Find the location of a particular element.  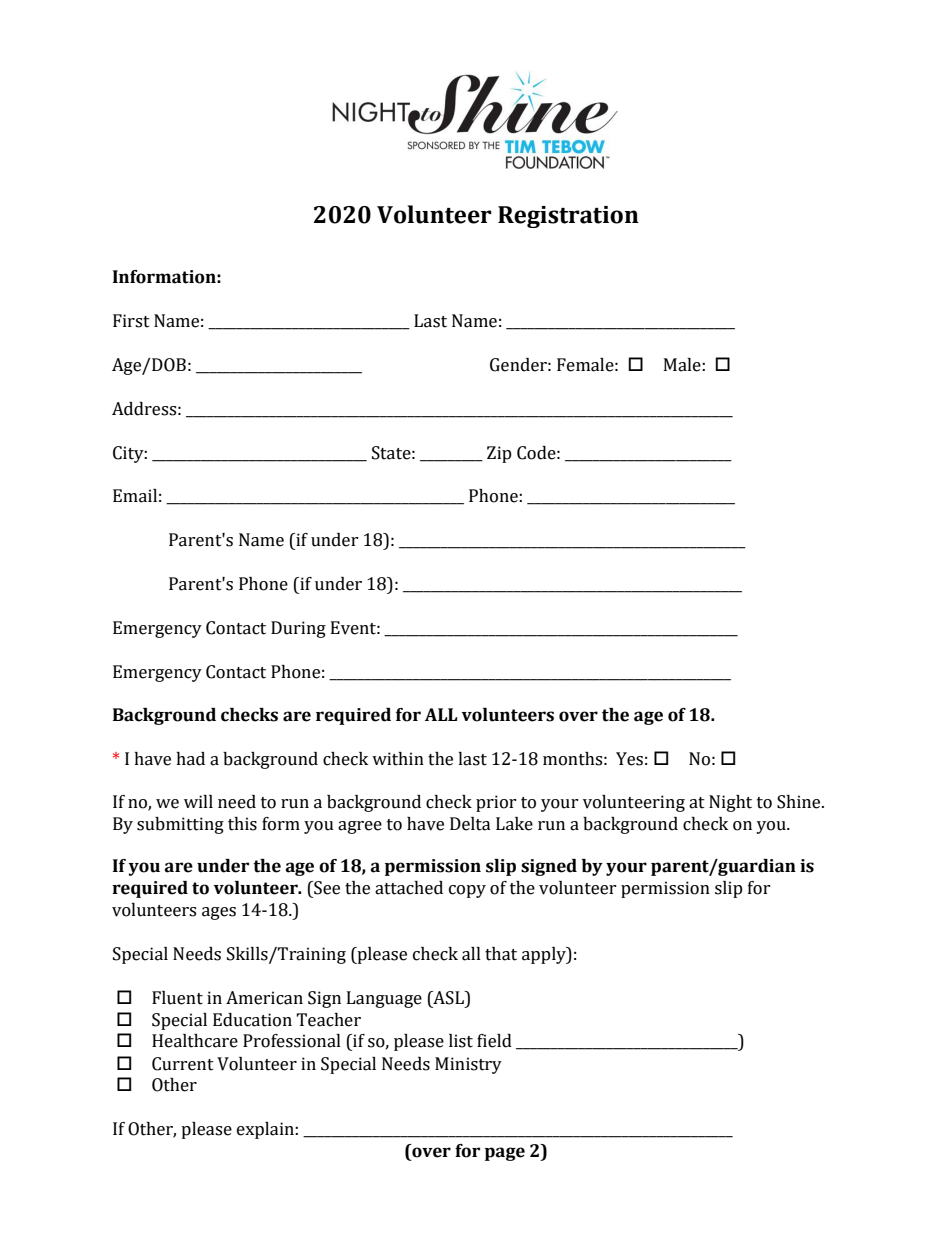

Professional is located at coordinates (292, 1041).
